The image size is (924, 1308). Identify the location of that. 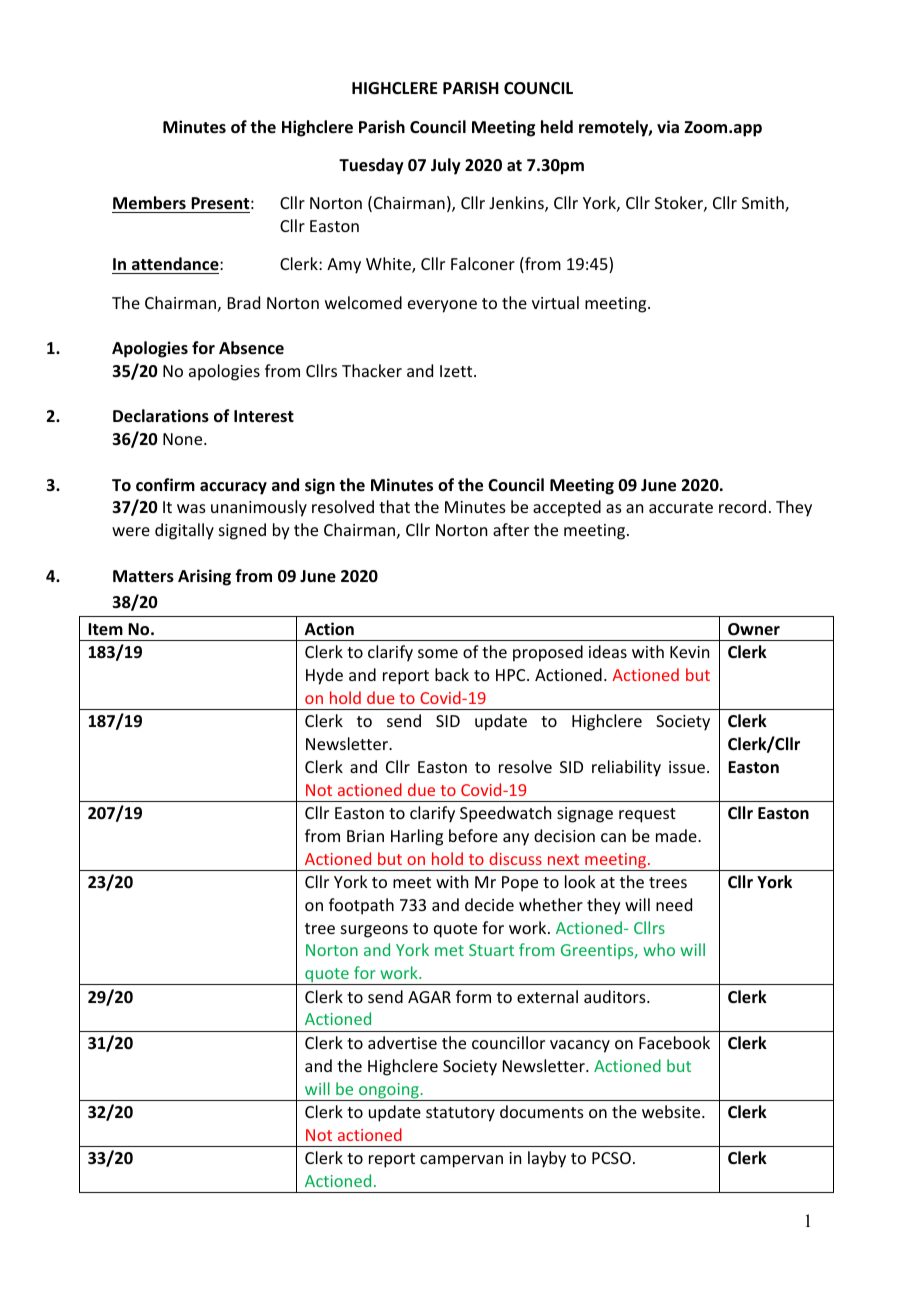
(394, 506).
